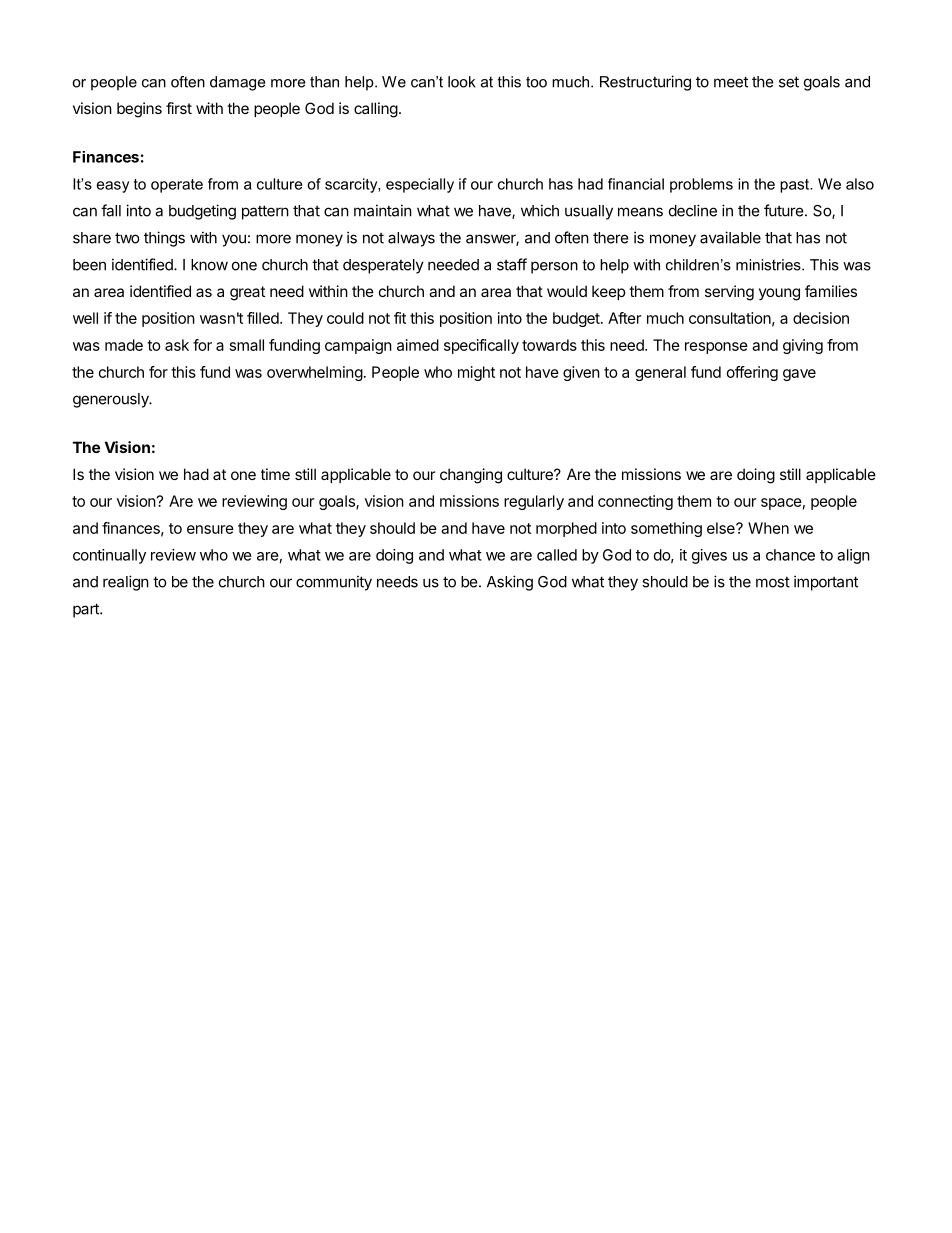 The image size is (952, 1233). I want to click on look, so click(462, 82).
